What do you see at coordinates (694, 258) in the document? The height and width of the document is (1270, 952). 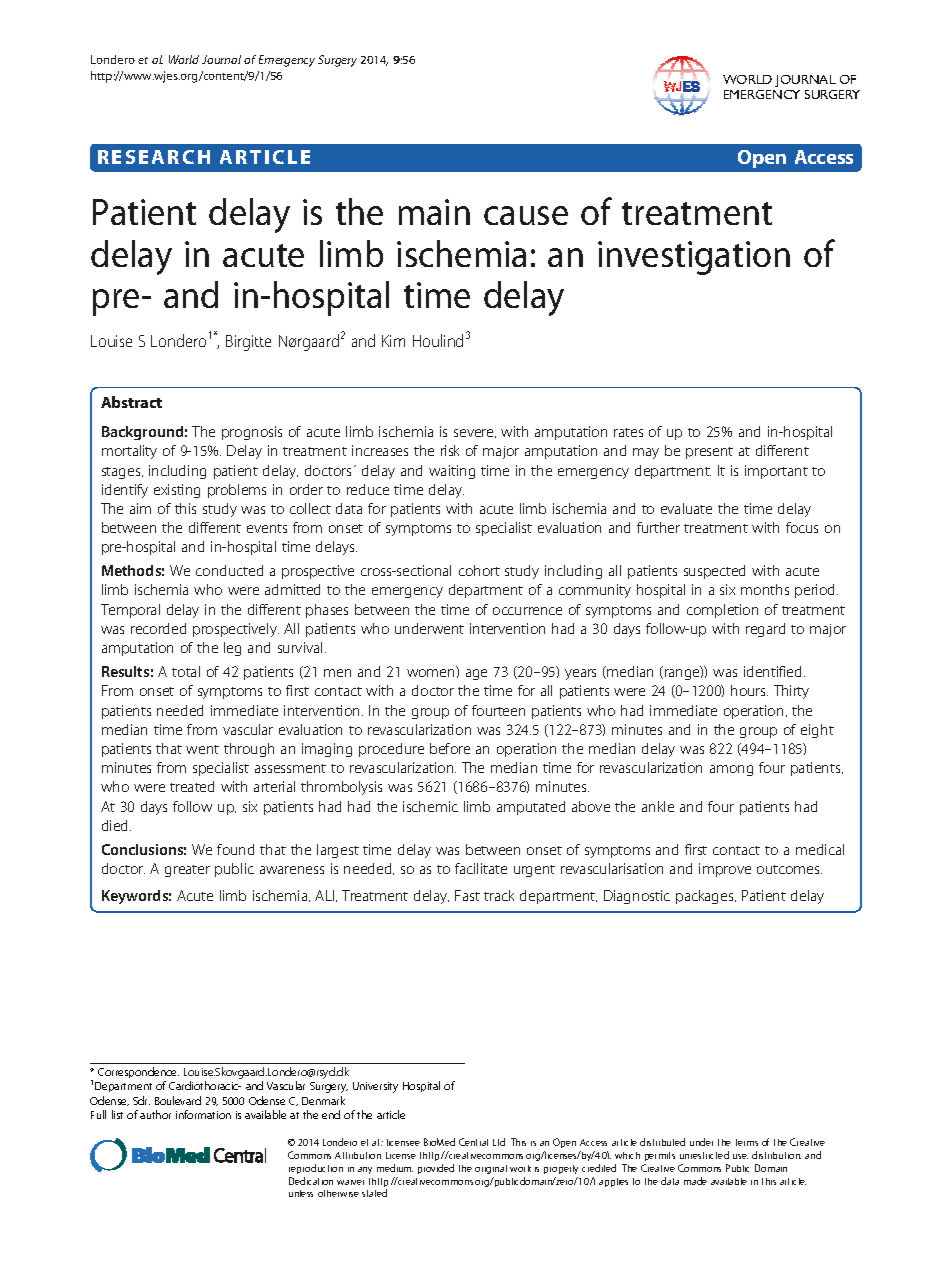 I see `investigation` at bounding box center [694, 258].
